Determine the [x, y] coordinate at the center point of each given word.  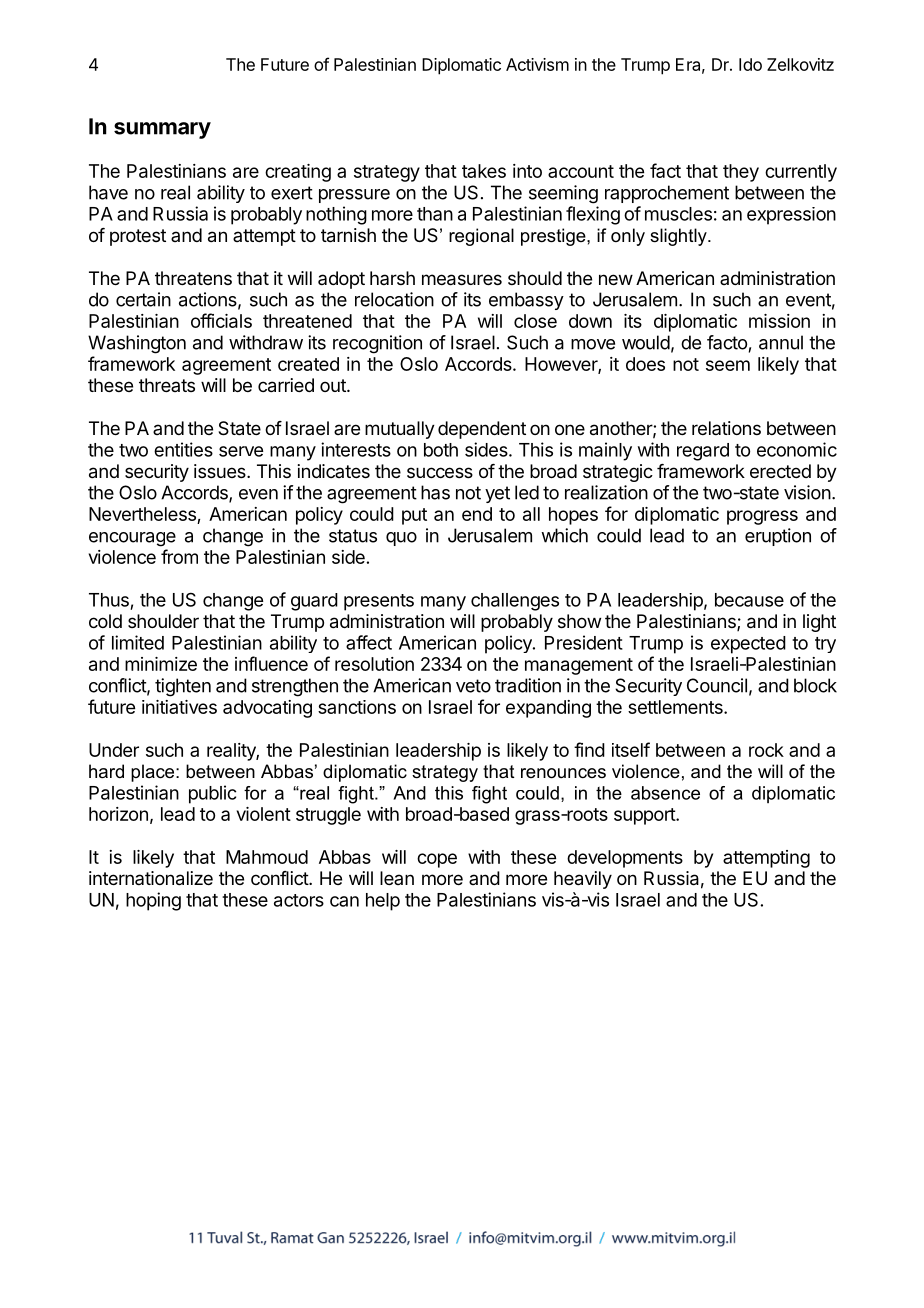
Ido [750, 64]
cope [437, 860]
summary [162, 130]
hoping [153, 901]
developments [625, 859]
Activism [537, 64]
